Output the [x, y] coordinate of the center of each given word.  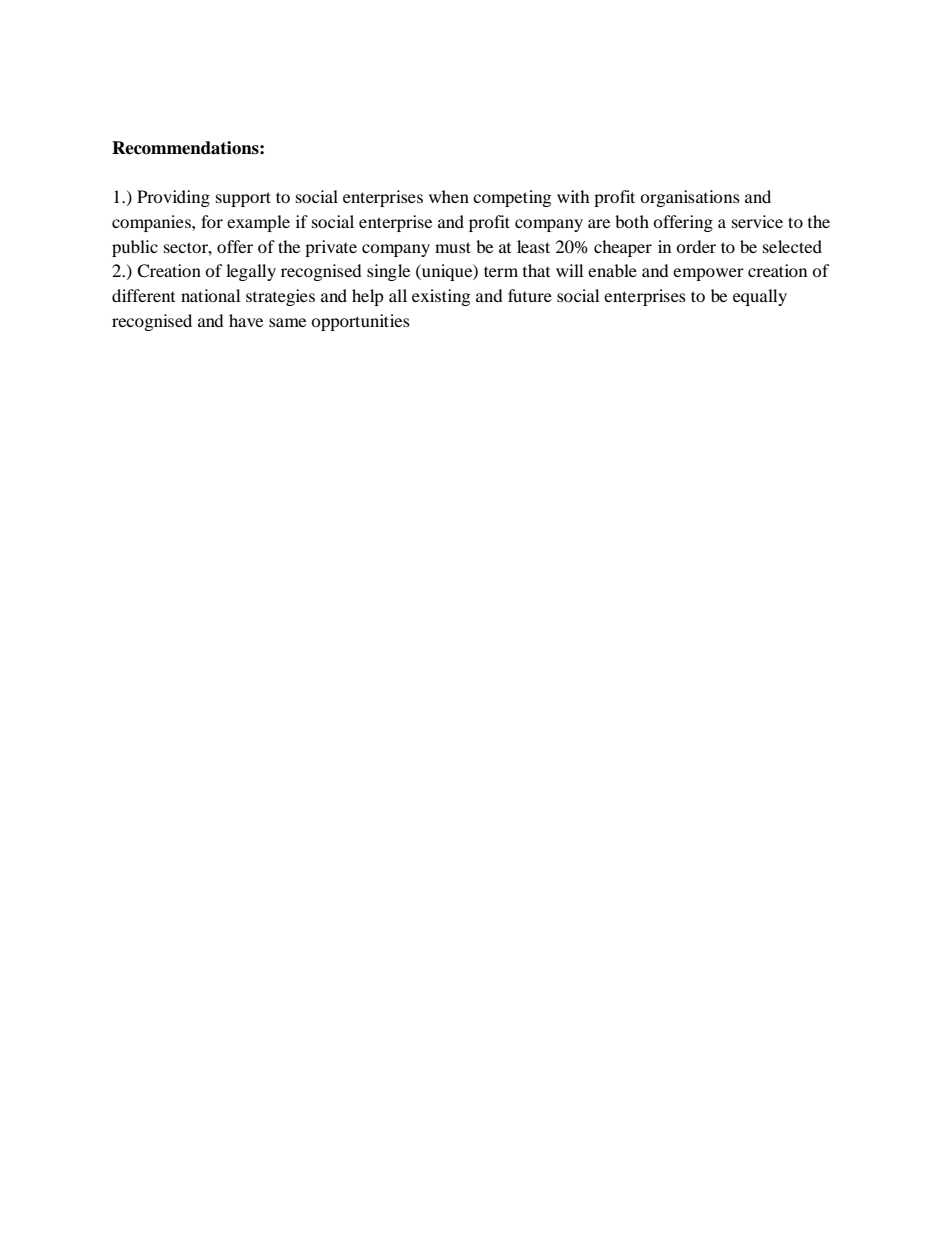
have [246, 320]
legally [251, 272]
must [453, 247]
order [696, 246]
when [449, 196]
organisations [690, 198]
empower [708, 274]
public [135, 248]
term [501, 271]
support [243, 199]
